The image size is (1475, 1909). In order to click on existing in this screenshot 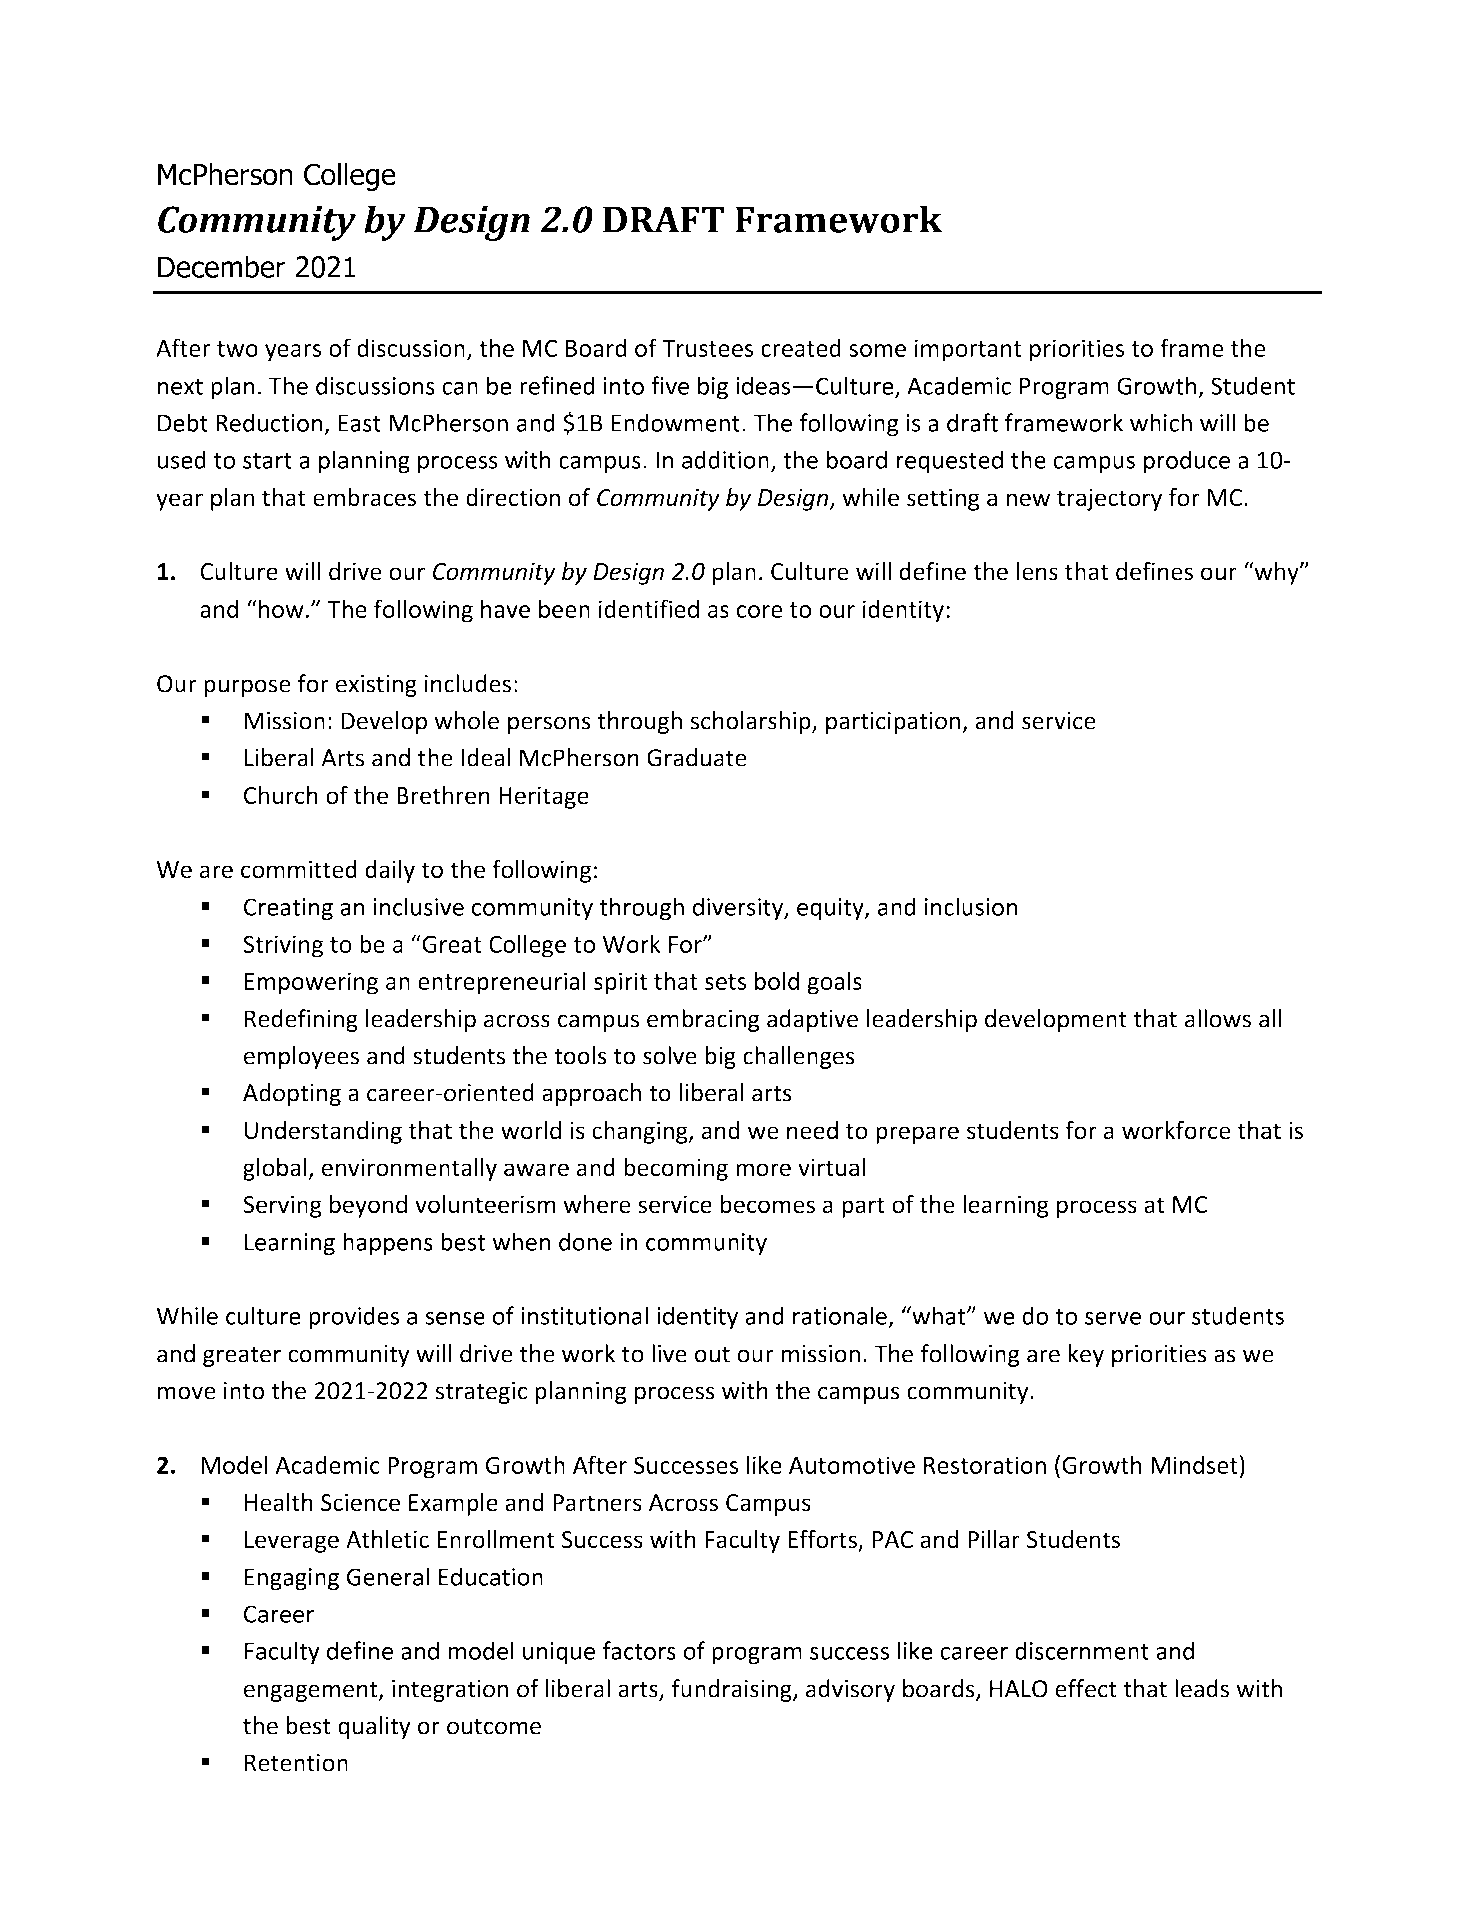, I will do `click(376, 686)`.
